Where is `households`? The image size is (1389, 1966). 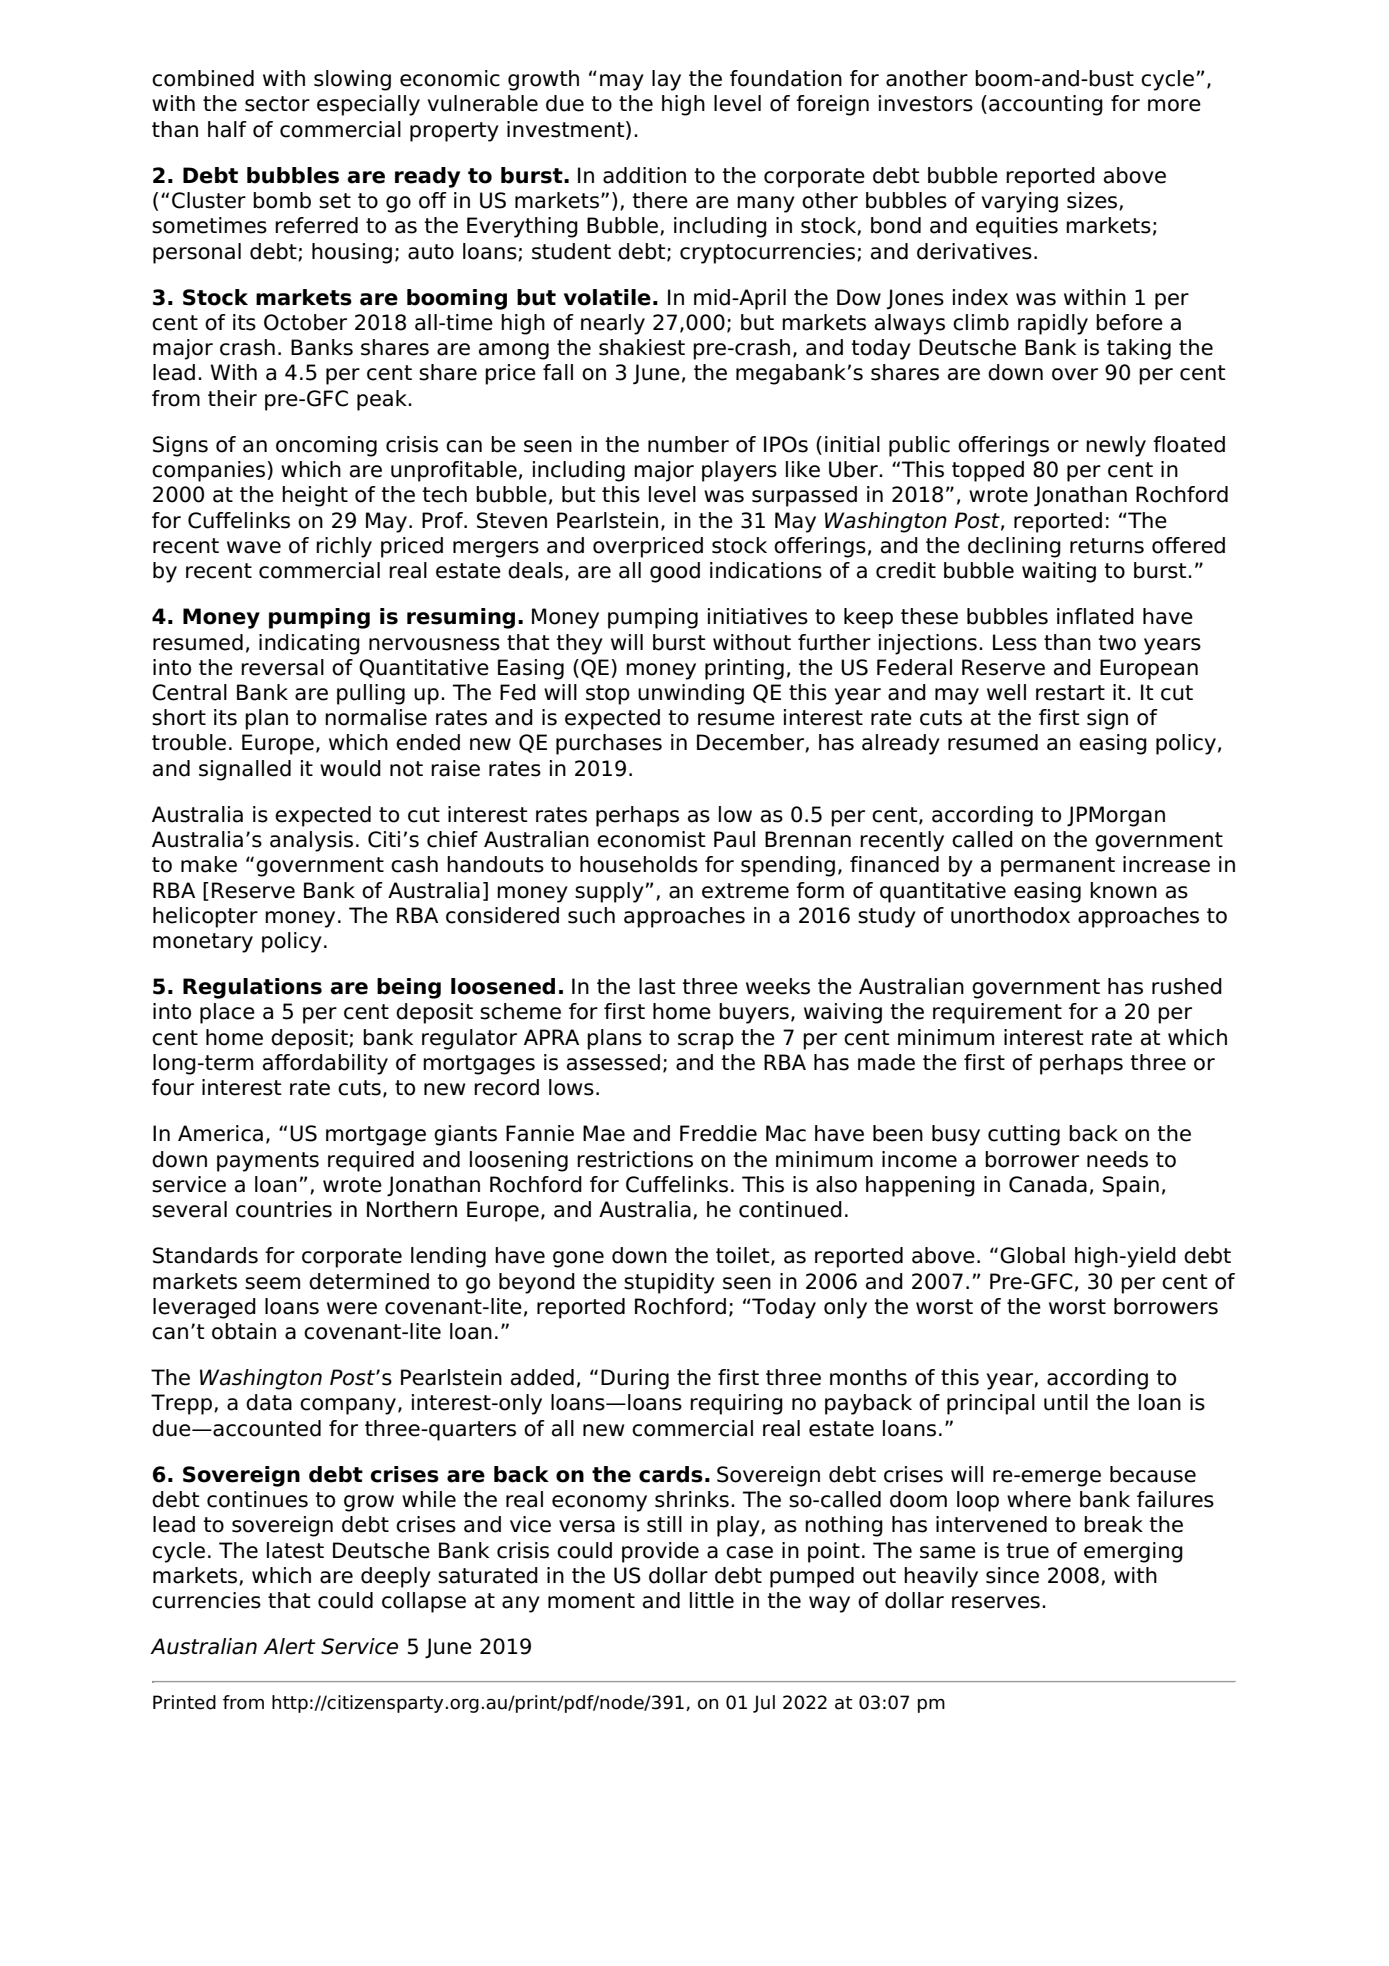
households is located at coordinates (639, 864).
